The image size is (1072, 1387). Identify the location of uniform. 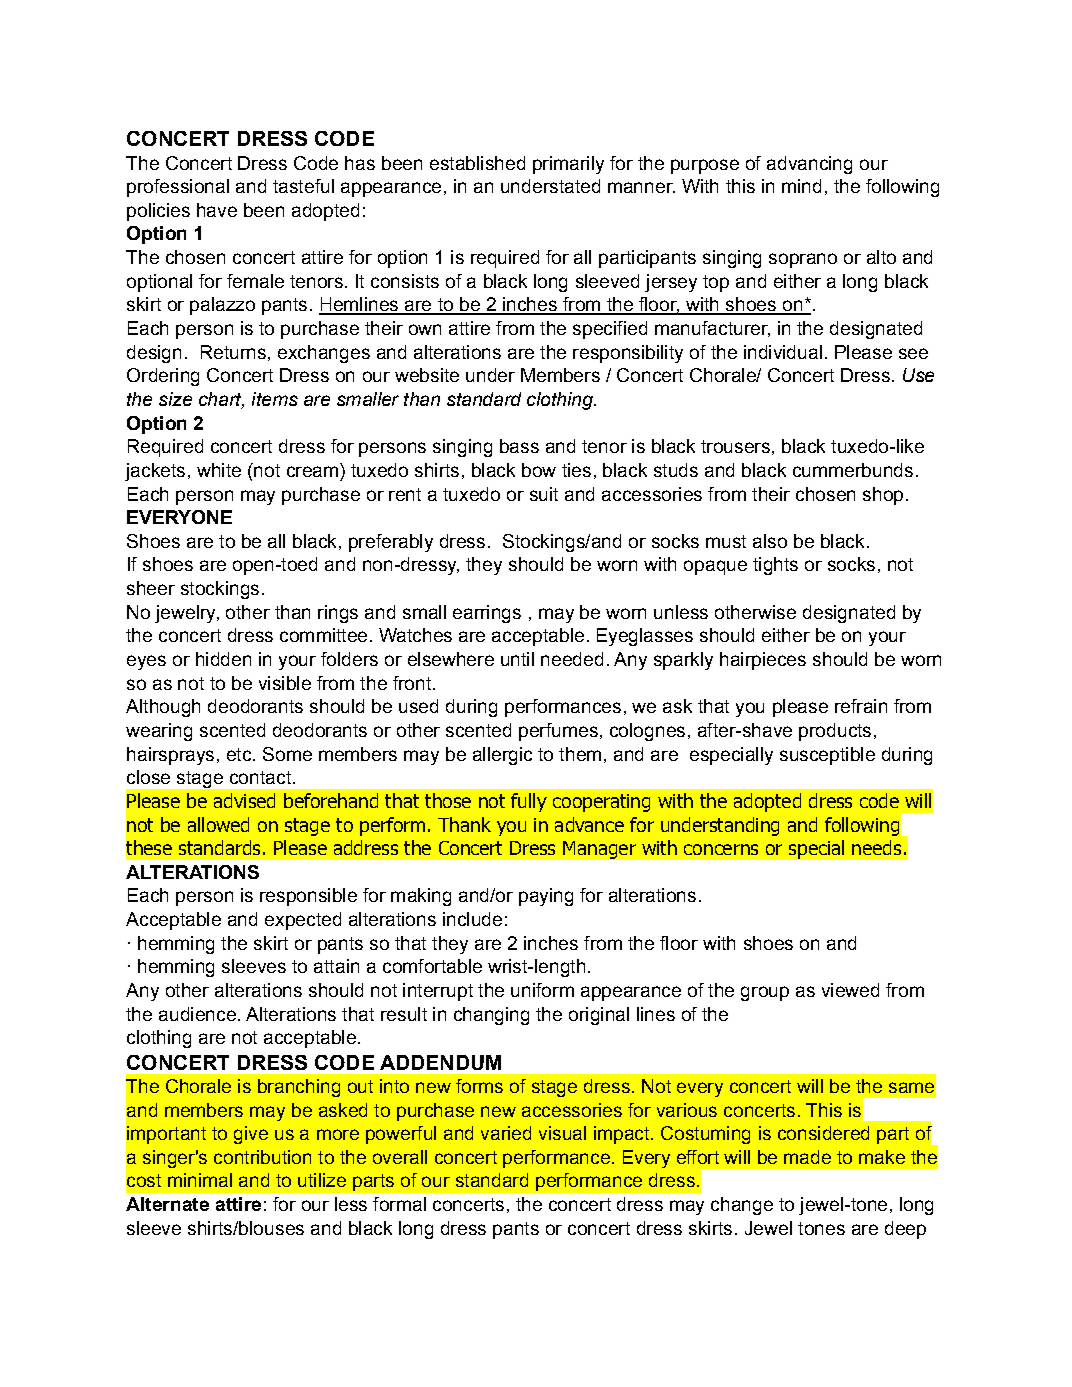
(542, 990).
